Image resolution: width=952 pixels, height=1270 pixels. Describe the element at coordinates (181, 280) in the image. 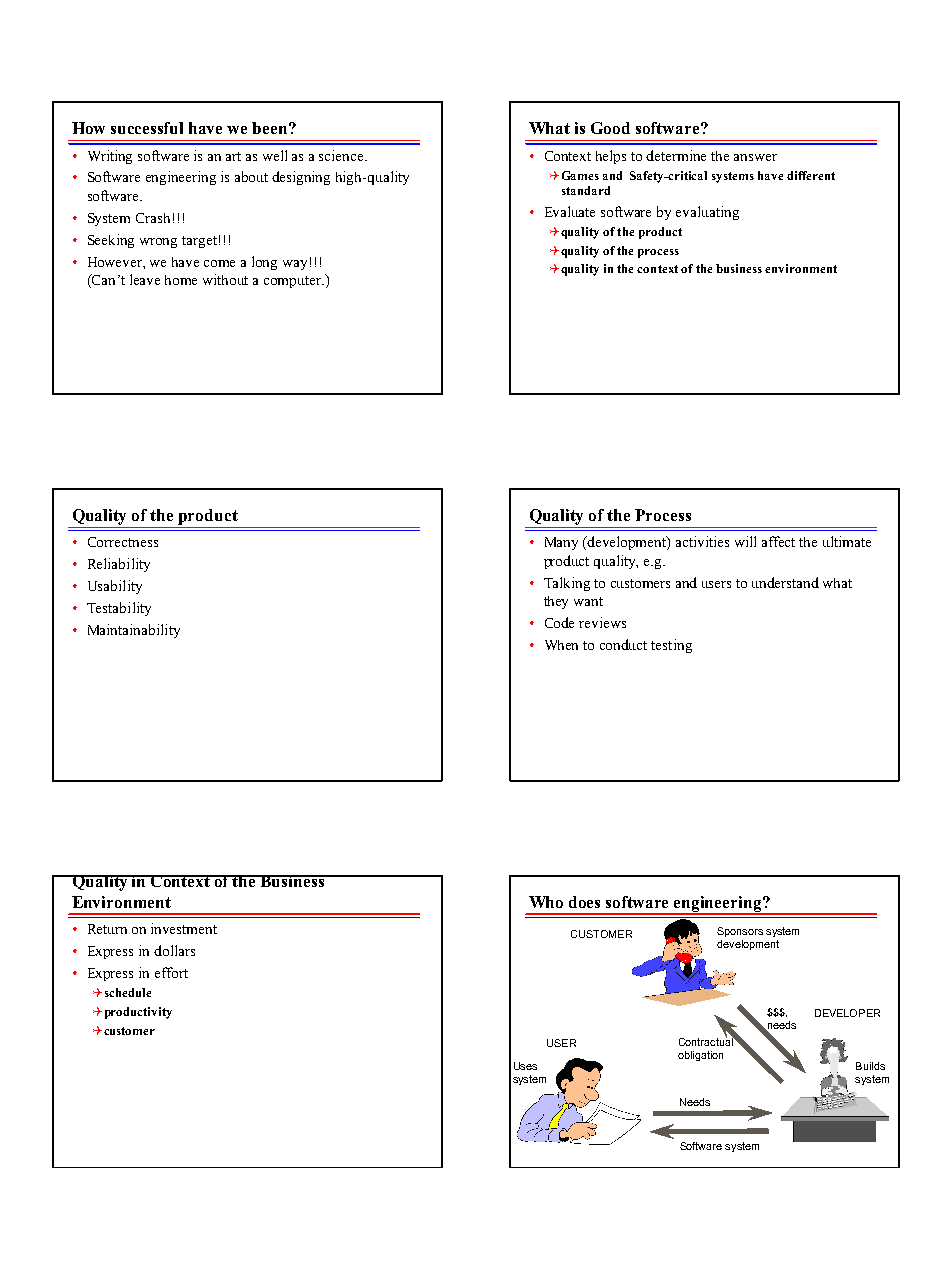

I see `home` at that location.
